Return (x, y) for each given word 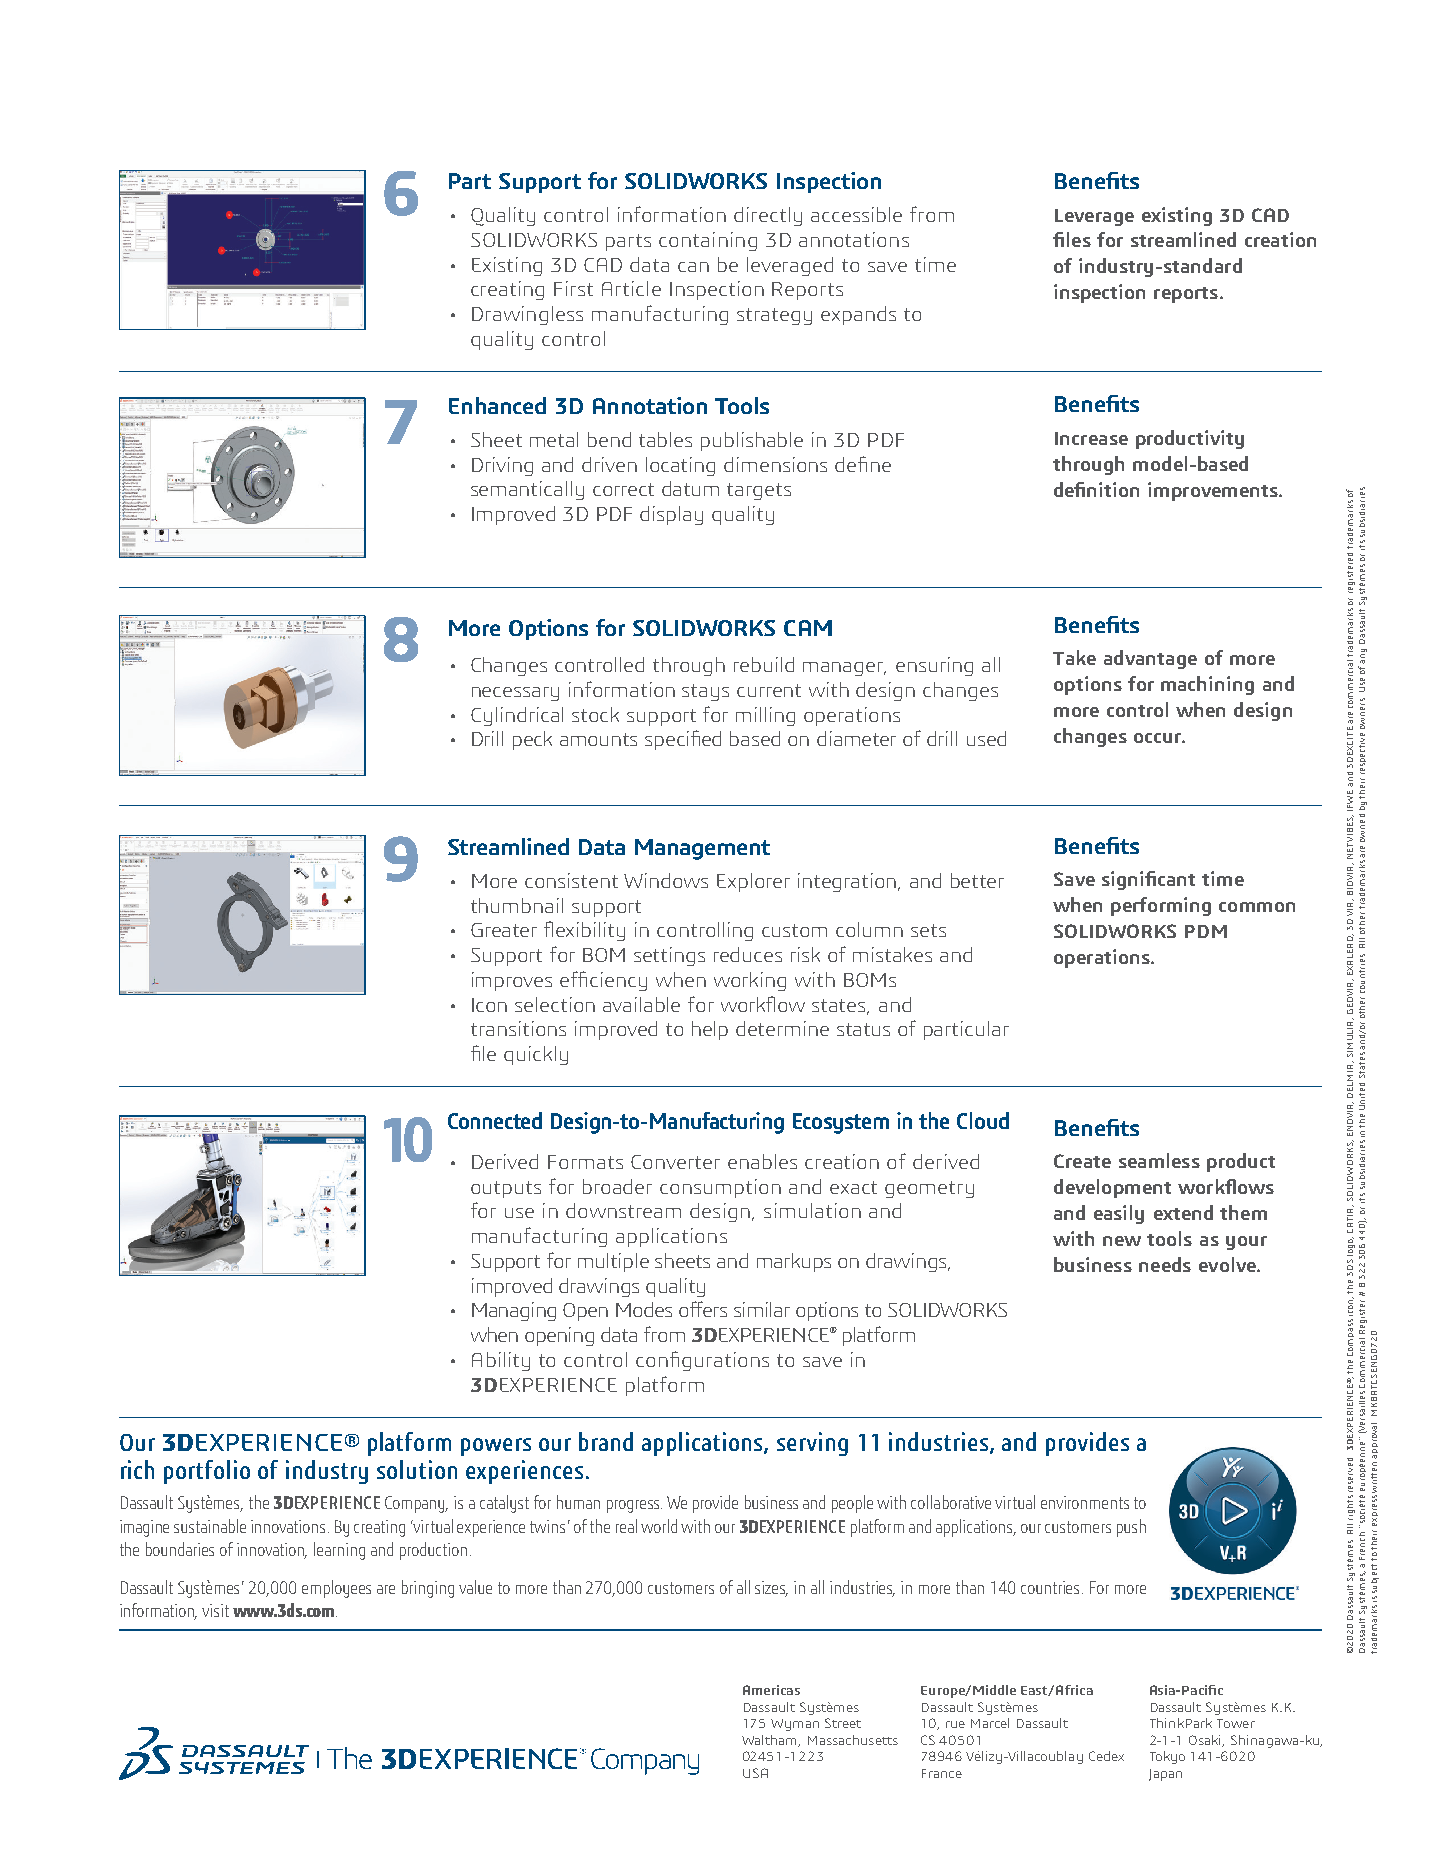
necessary (515, 694)
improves (512, 981)
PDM (1206, 931)
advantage (1150, 659)
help (710, 1030)
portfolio (207, 1472)
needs (1165, 1264)
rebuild (764, 664)
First (573, 288)
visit (215, 1610)
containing (708, 241)
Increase (1091, 438)
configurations (702, 1361)
